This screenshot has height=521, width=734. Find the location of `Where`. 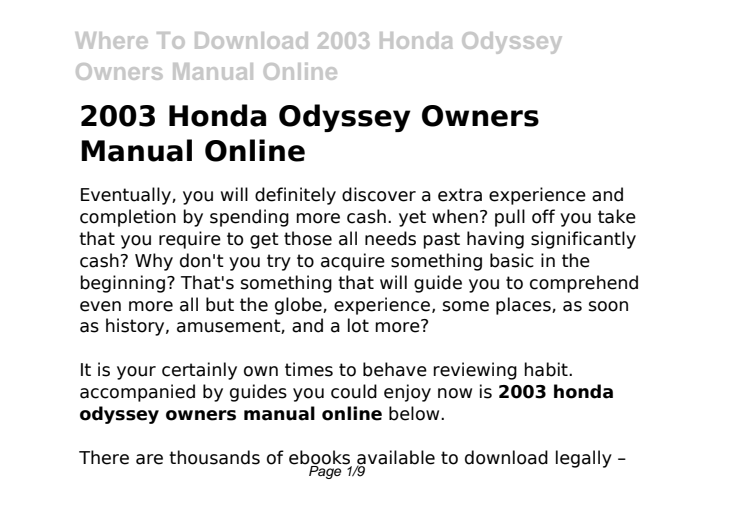

Where is located at coordinates (111, 40).
